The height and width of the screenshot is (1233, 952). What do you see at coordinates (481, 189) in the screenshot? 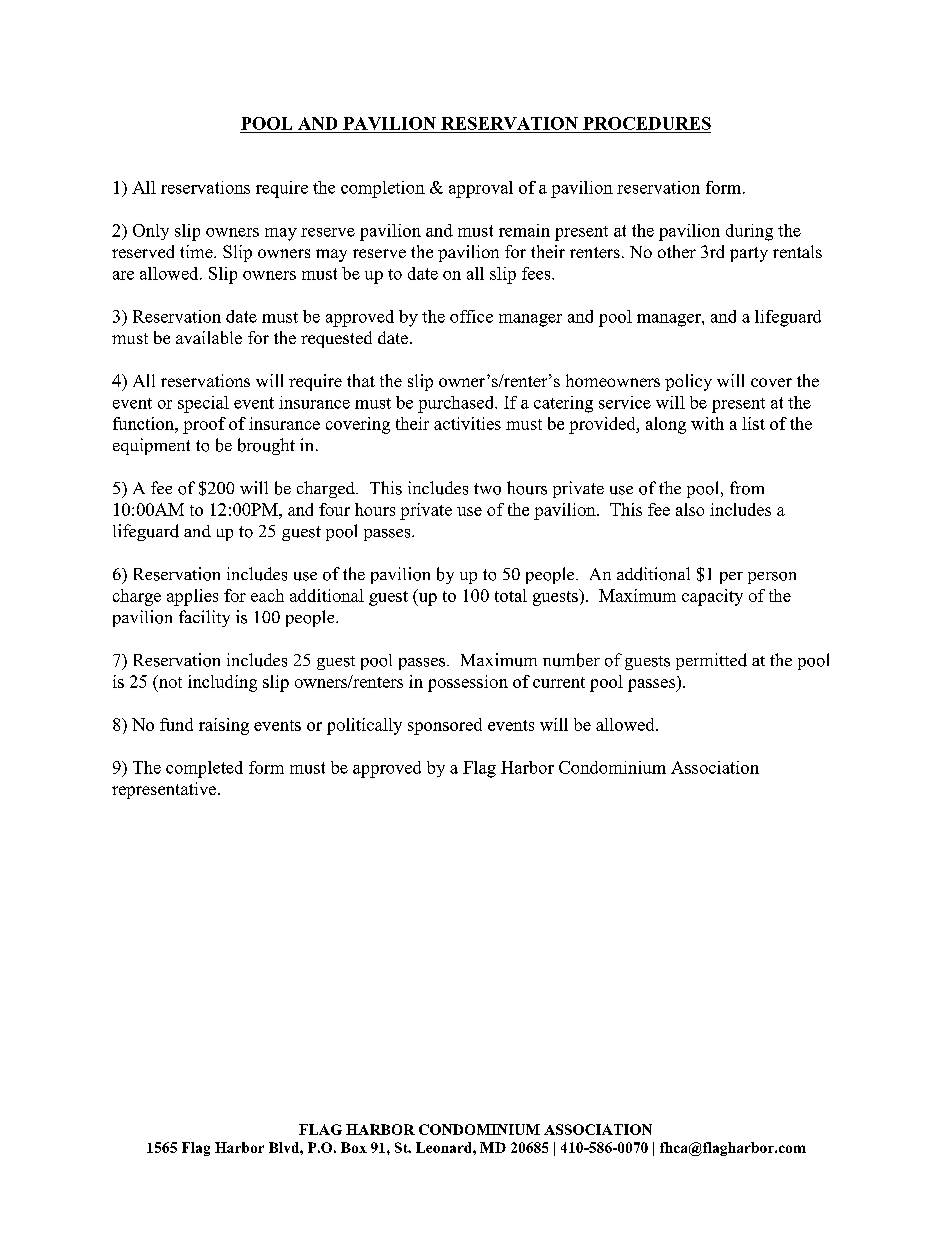
I see `approval` at bounding box center [481, 189].
